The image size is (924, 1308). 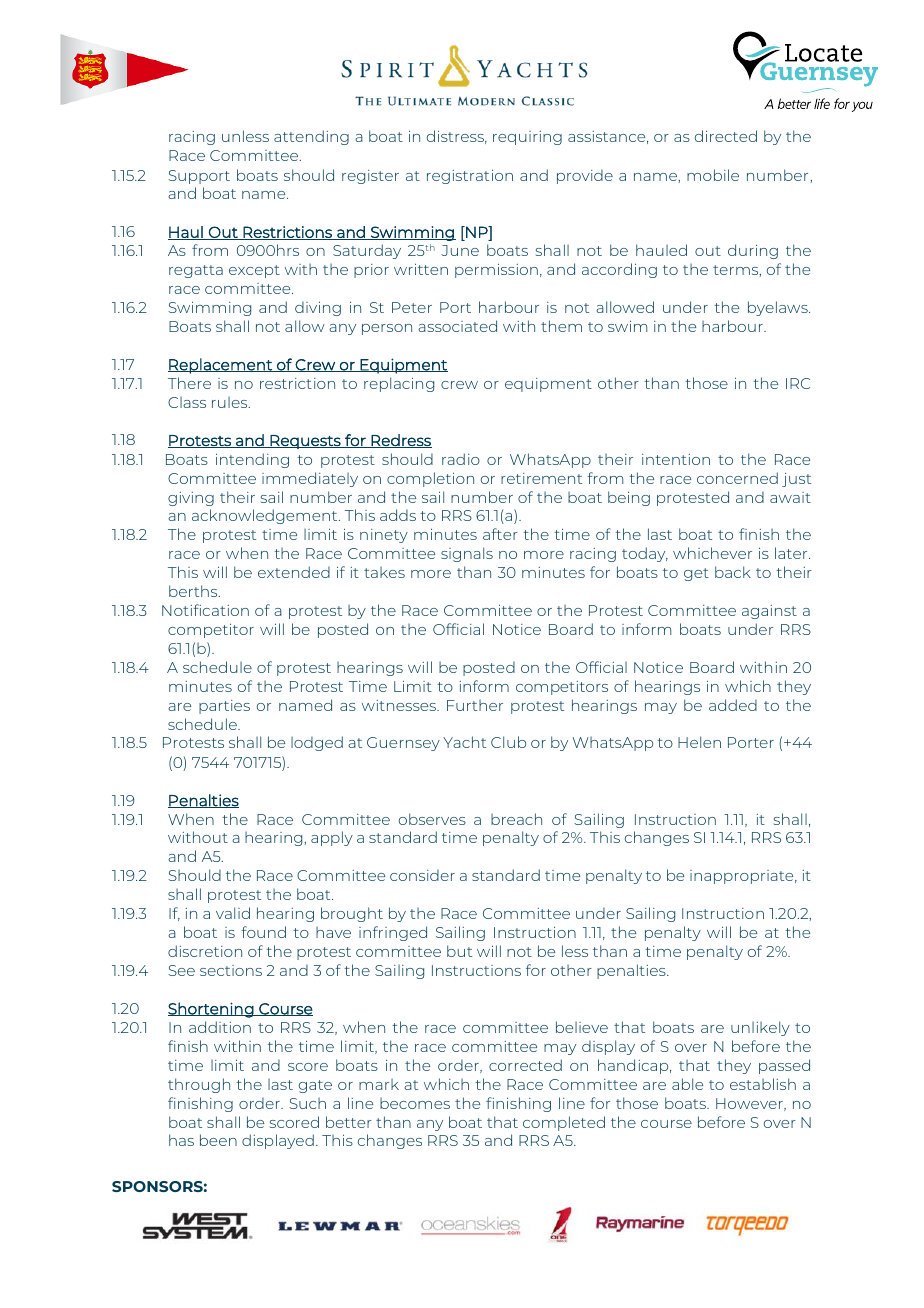 What do you see at coordinates (221, 366) in the screenshot?
I see `Replacement` at bounding box center [221, 366].
